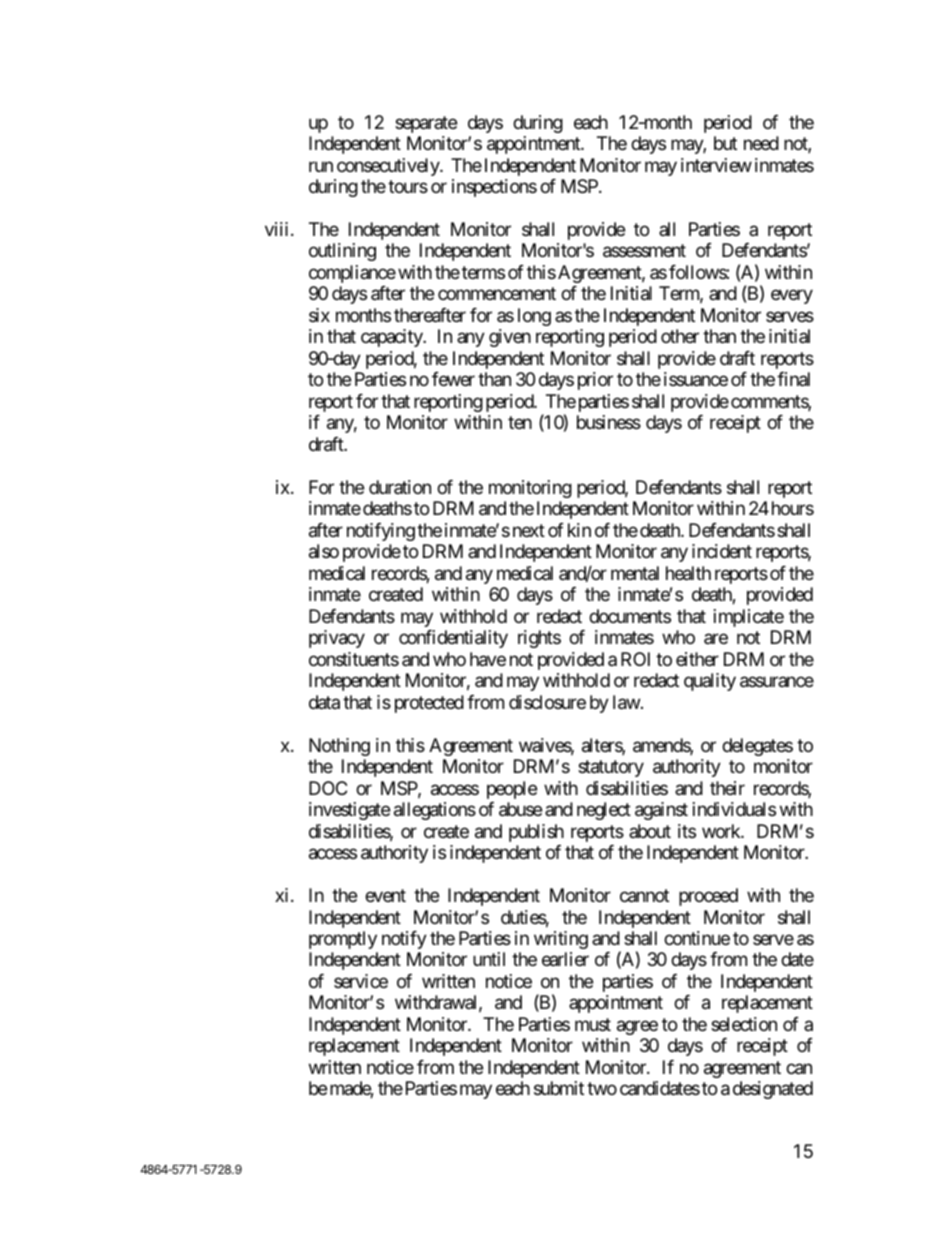  What do you see at coordinates (744, 1024) in the screenshot?
I see `selection` at bounding box center [744, 1024].
